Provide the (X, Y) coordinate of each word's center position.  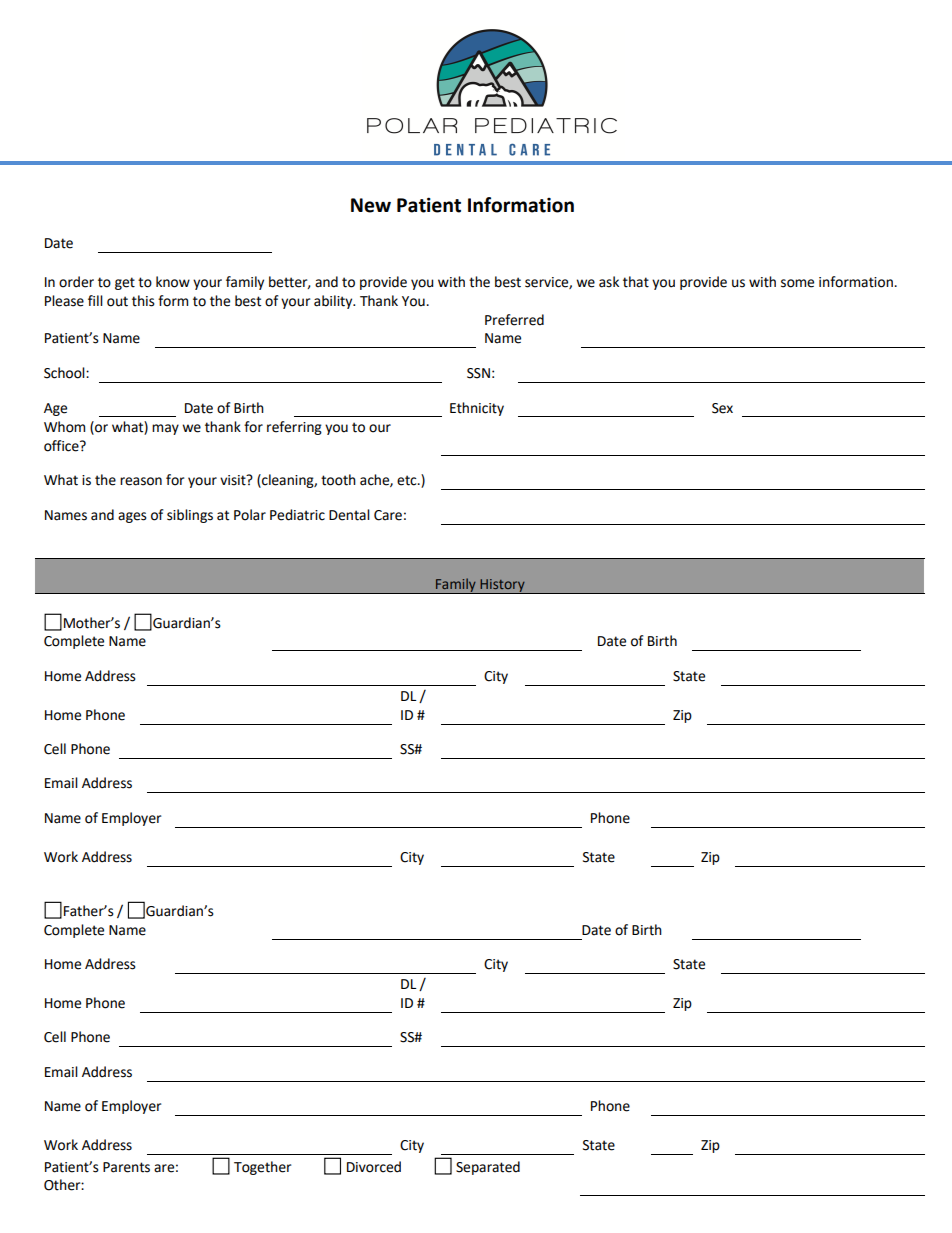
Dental (349, 515)
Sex (722, 408)
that (636, 282)
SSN (478, 373)
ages (132, 517)
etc (408, 480)
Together (262, 1168)
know (173, 282)
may (165, 429)
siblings (190, 516)
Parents (126, 1167)
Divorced (374, 1167)
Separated (488, 1168)
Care (388, 515)
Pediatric (297, 515)
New (371, 205)
